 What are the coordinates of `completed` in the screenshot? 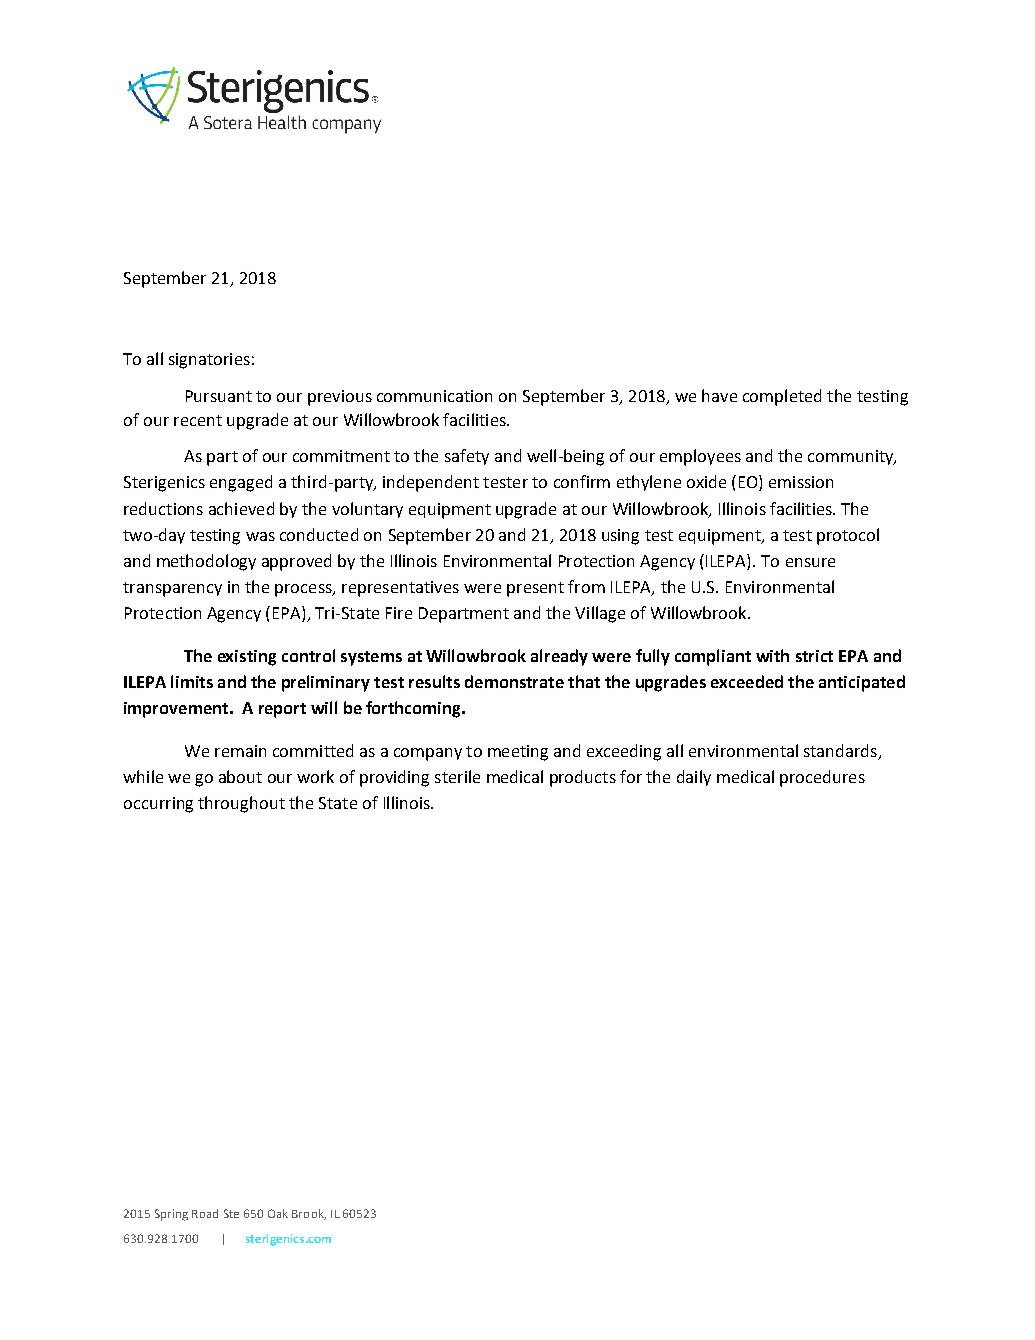 It's located at (782, 397).
